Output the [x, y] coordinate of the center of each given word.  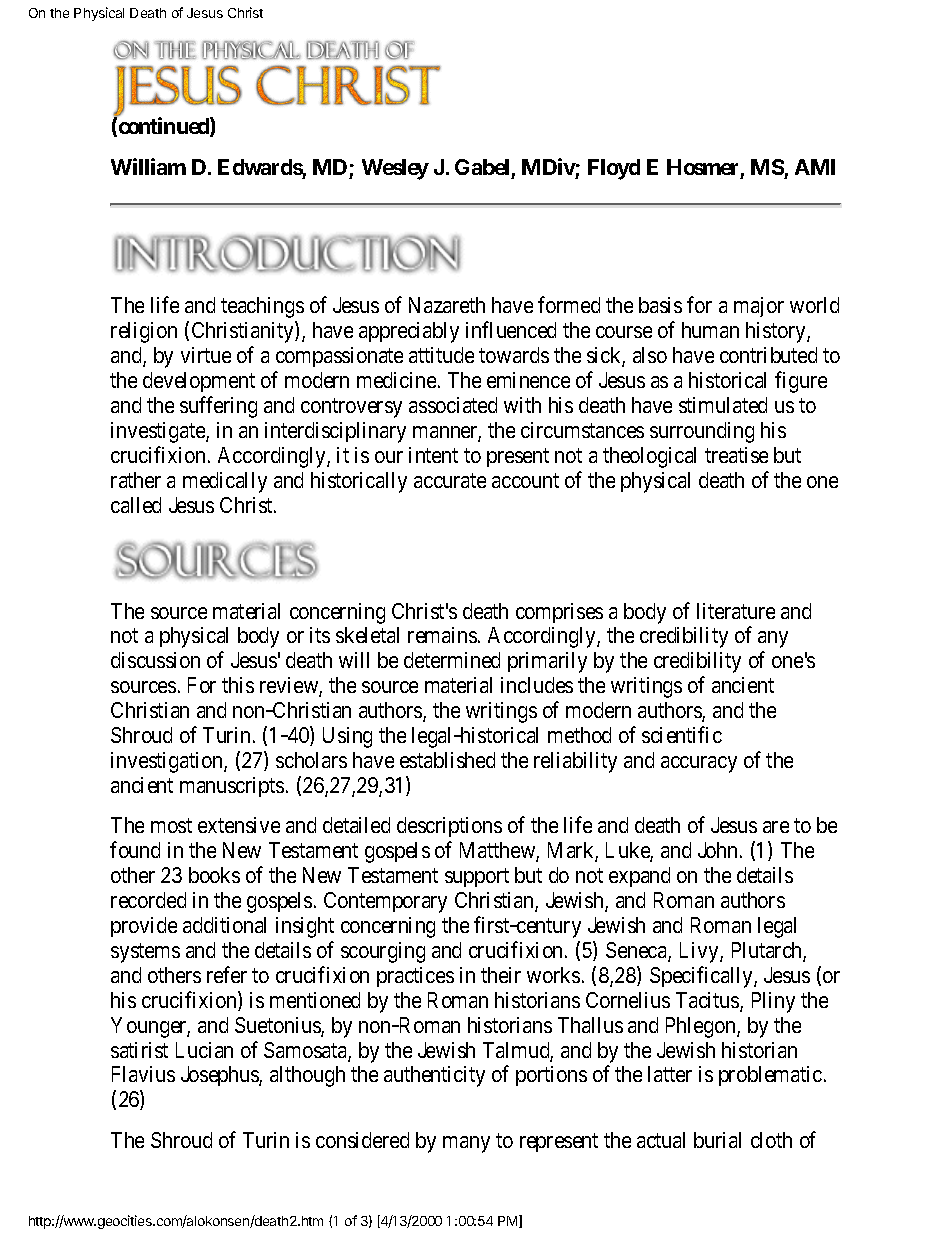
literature [736, 611]
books [214, 875]
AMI [815, 167]
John [719, 850]
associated [453, 405]
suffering [218, 407]
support [477, 878]
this [238, 685]
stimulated [723, 405]
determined [452, 660]
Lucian [204, 1050]
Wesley [395, 169]
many [466, 1144]
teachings [262, 307]
